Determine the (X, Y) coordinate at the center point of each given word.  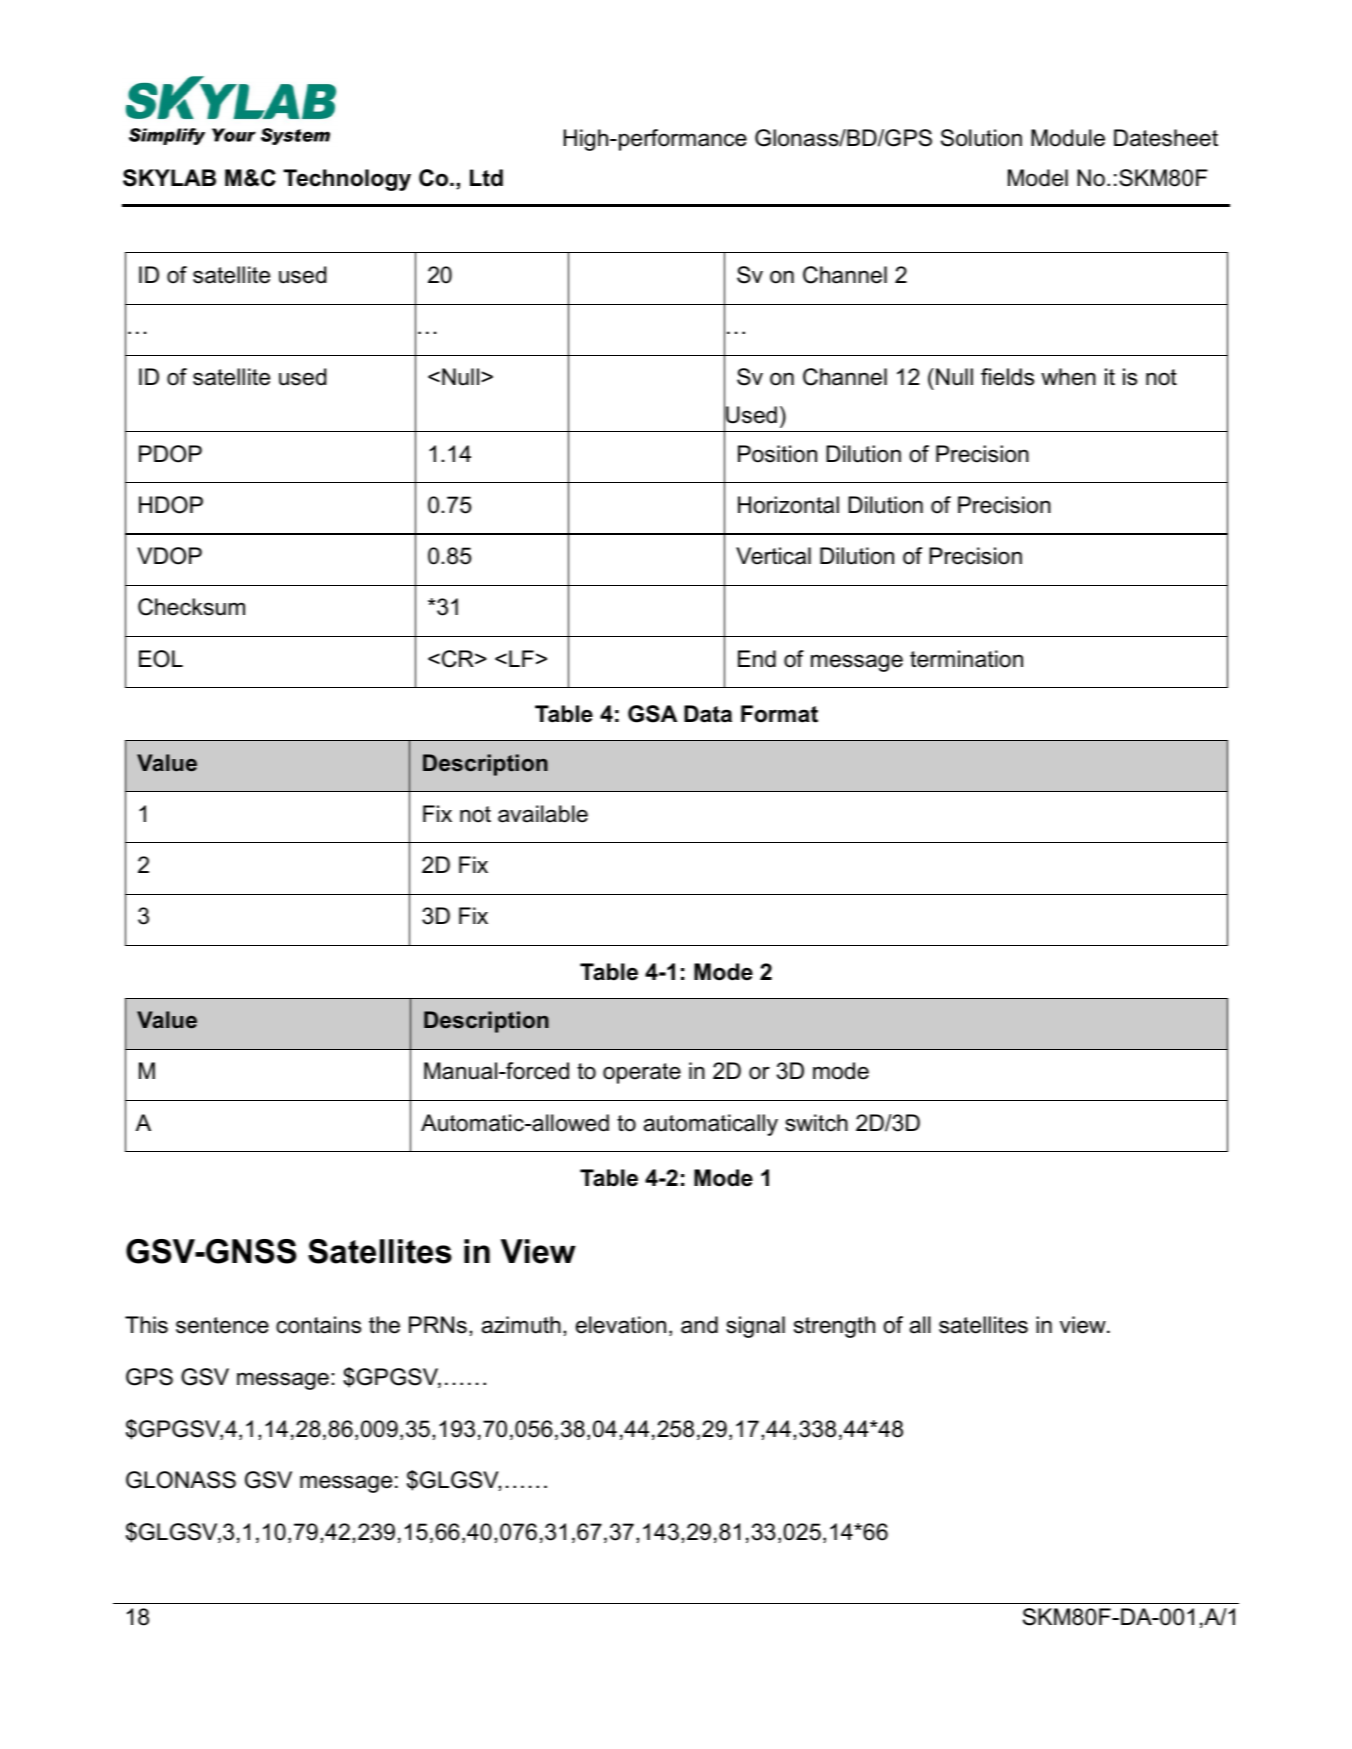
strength (834, 1327)
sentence (222, 1325)
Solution (981, 138)
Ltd (486, 178)
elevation (621, 1325)
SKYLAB (169, 178)
